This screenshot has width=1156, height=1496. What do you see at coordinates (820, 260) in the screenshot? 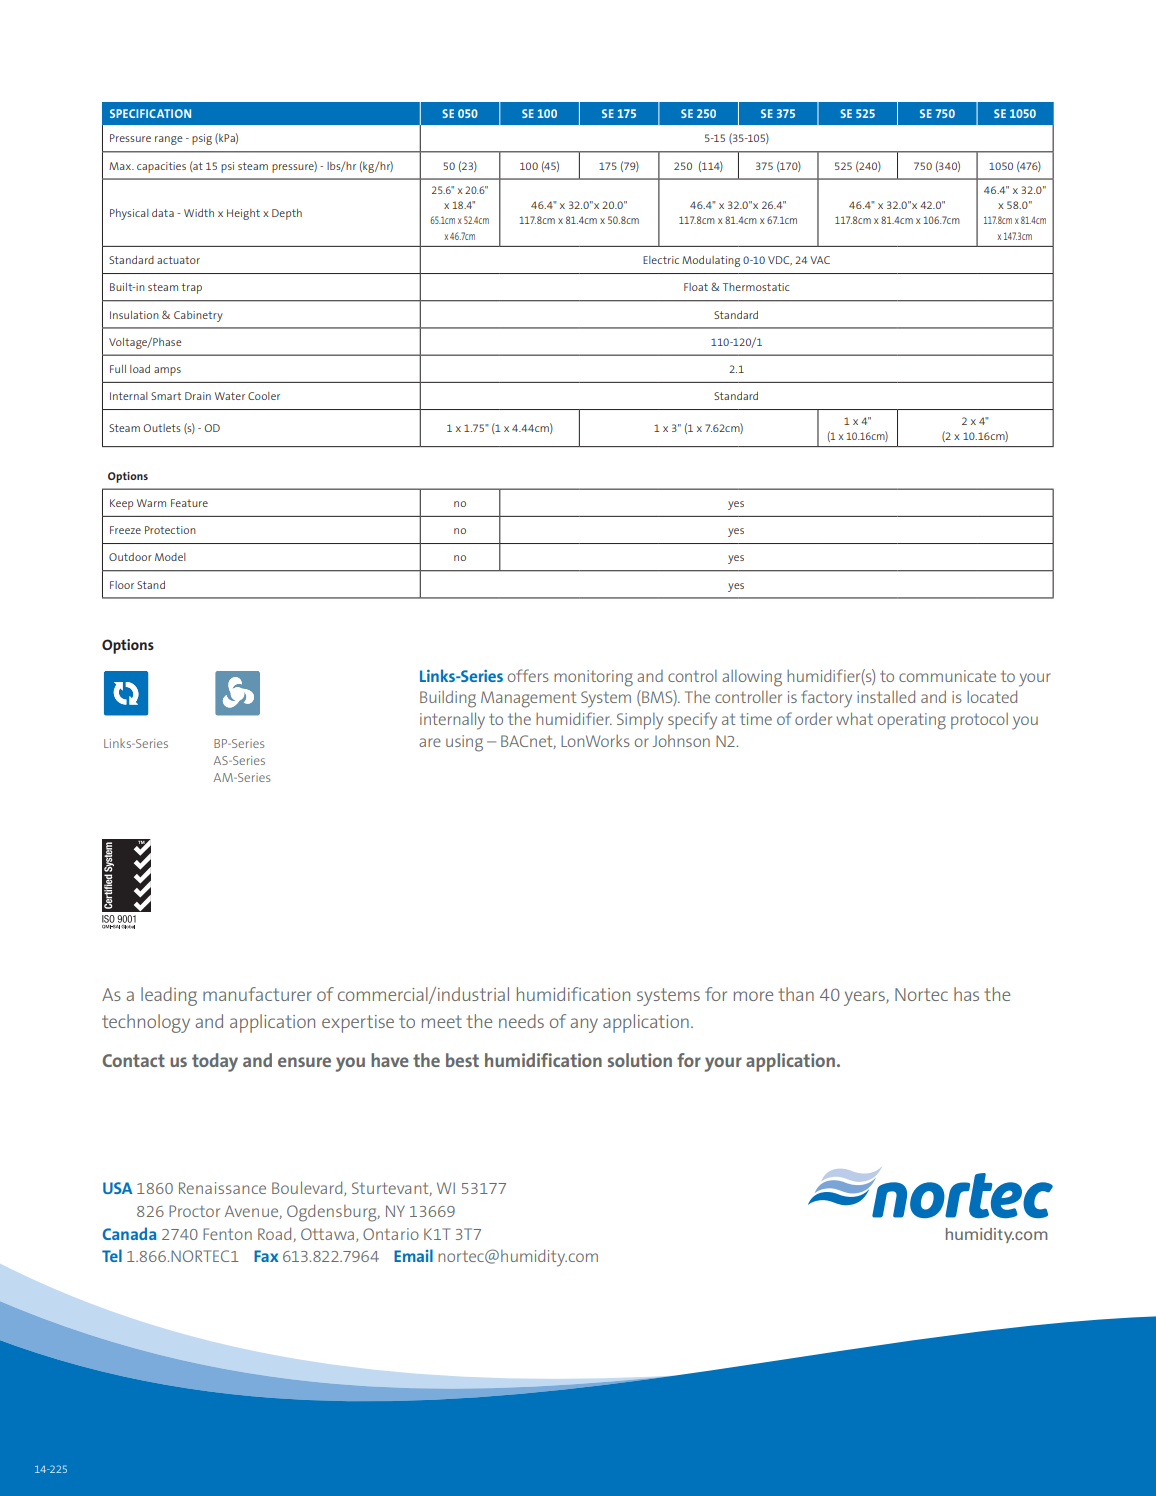
I see `VAC` at bounding box center [820, 260].
